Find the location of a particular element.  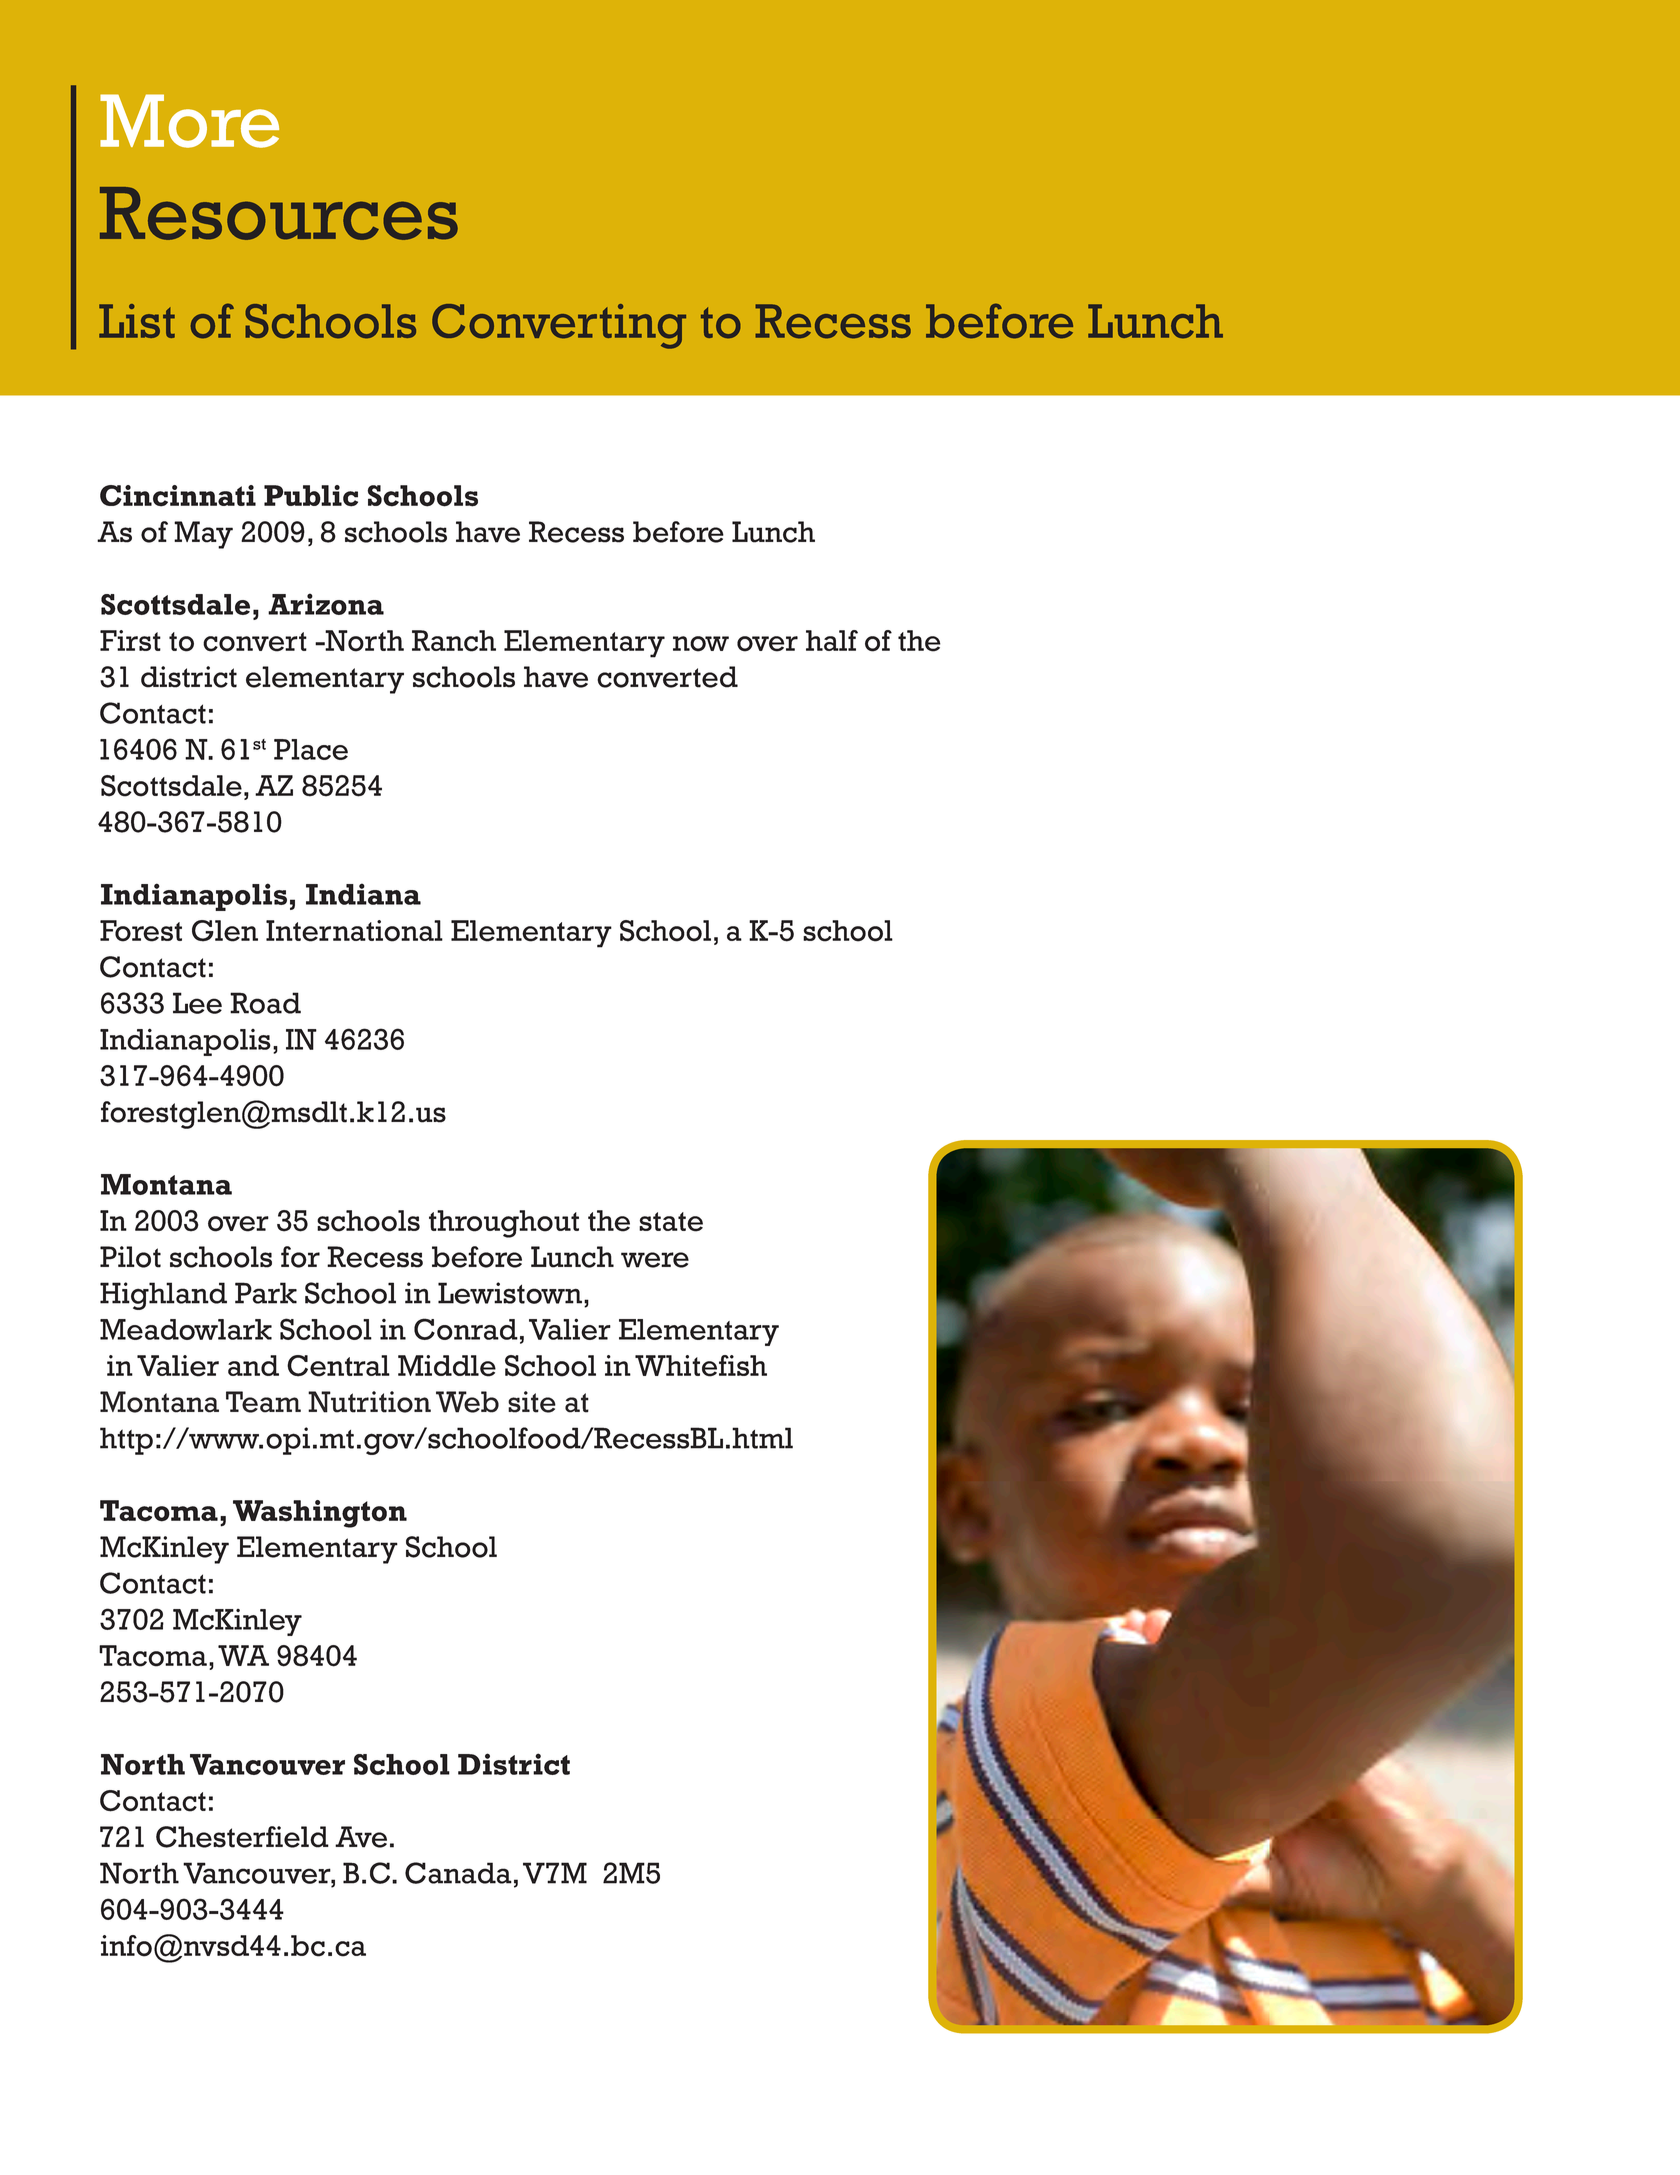

Resources is located at coordinates (279, 213).
